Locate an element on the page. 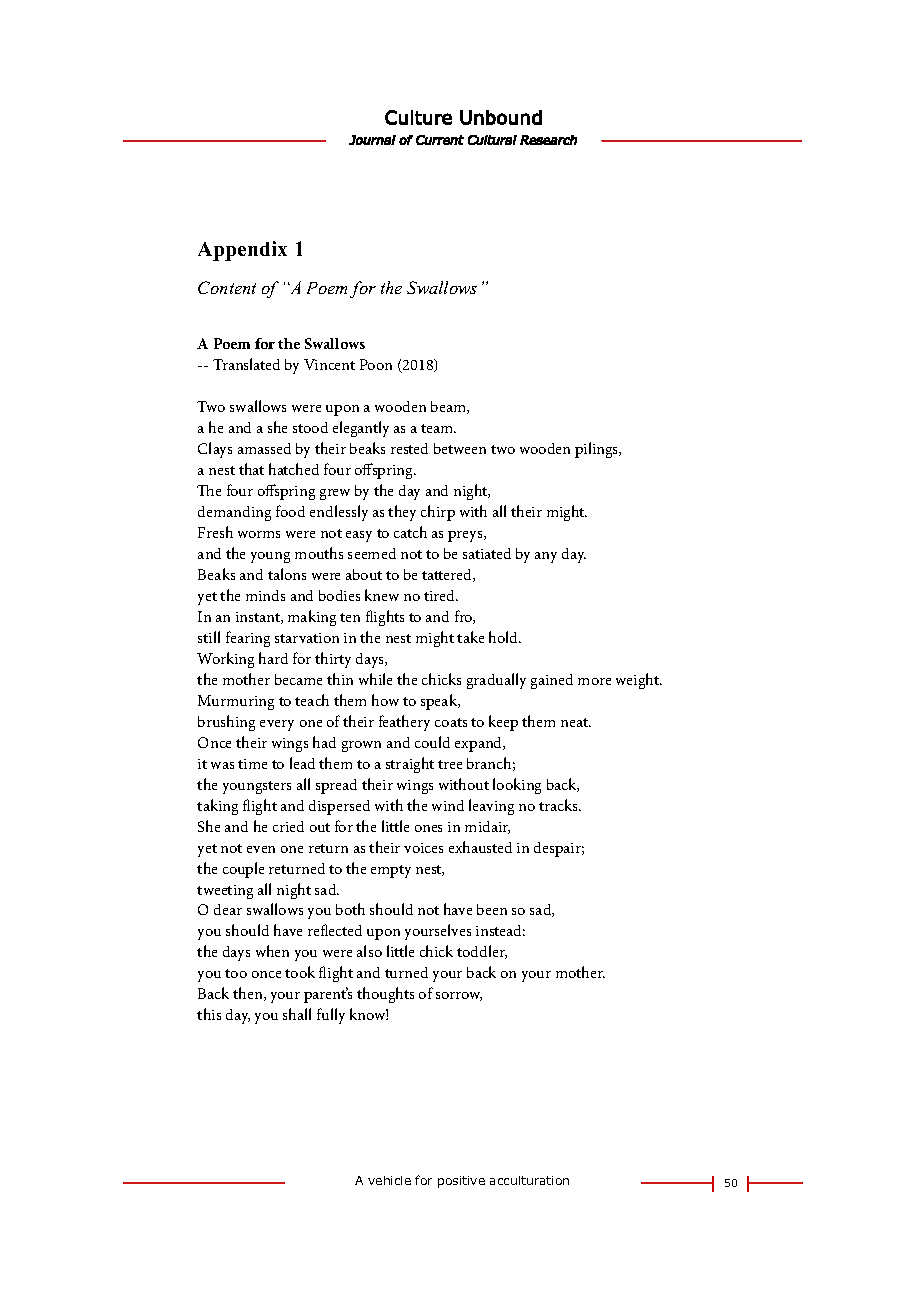  neat is located at coordinates (575, 722).
